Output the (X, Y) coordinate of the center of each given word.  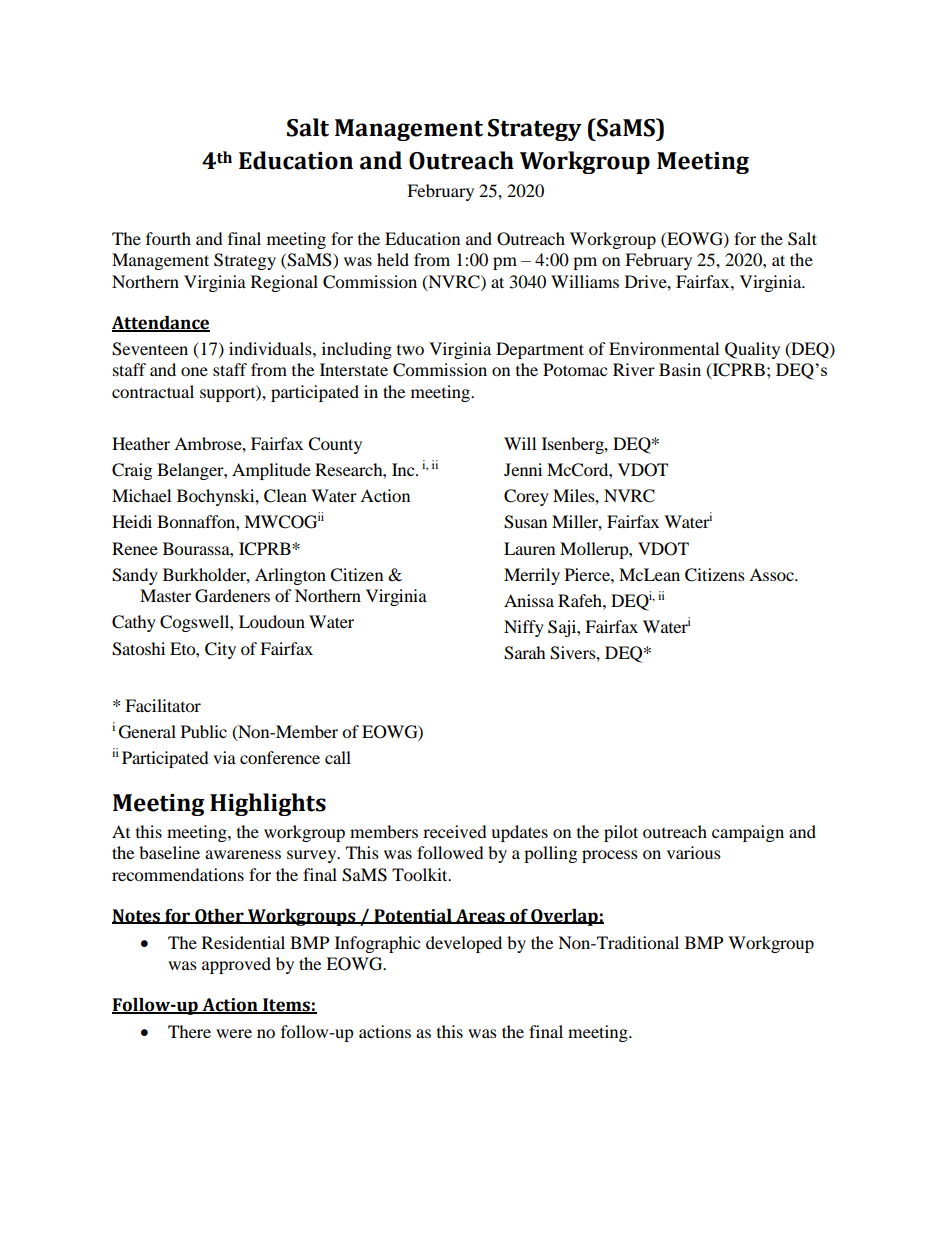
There (189, 1031)
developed (464, 944)
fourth (168, 238)
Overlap (564, 917)
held (393, 259)
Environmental (664, 348)
